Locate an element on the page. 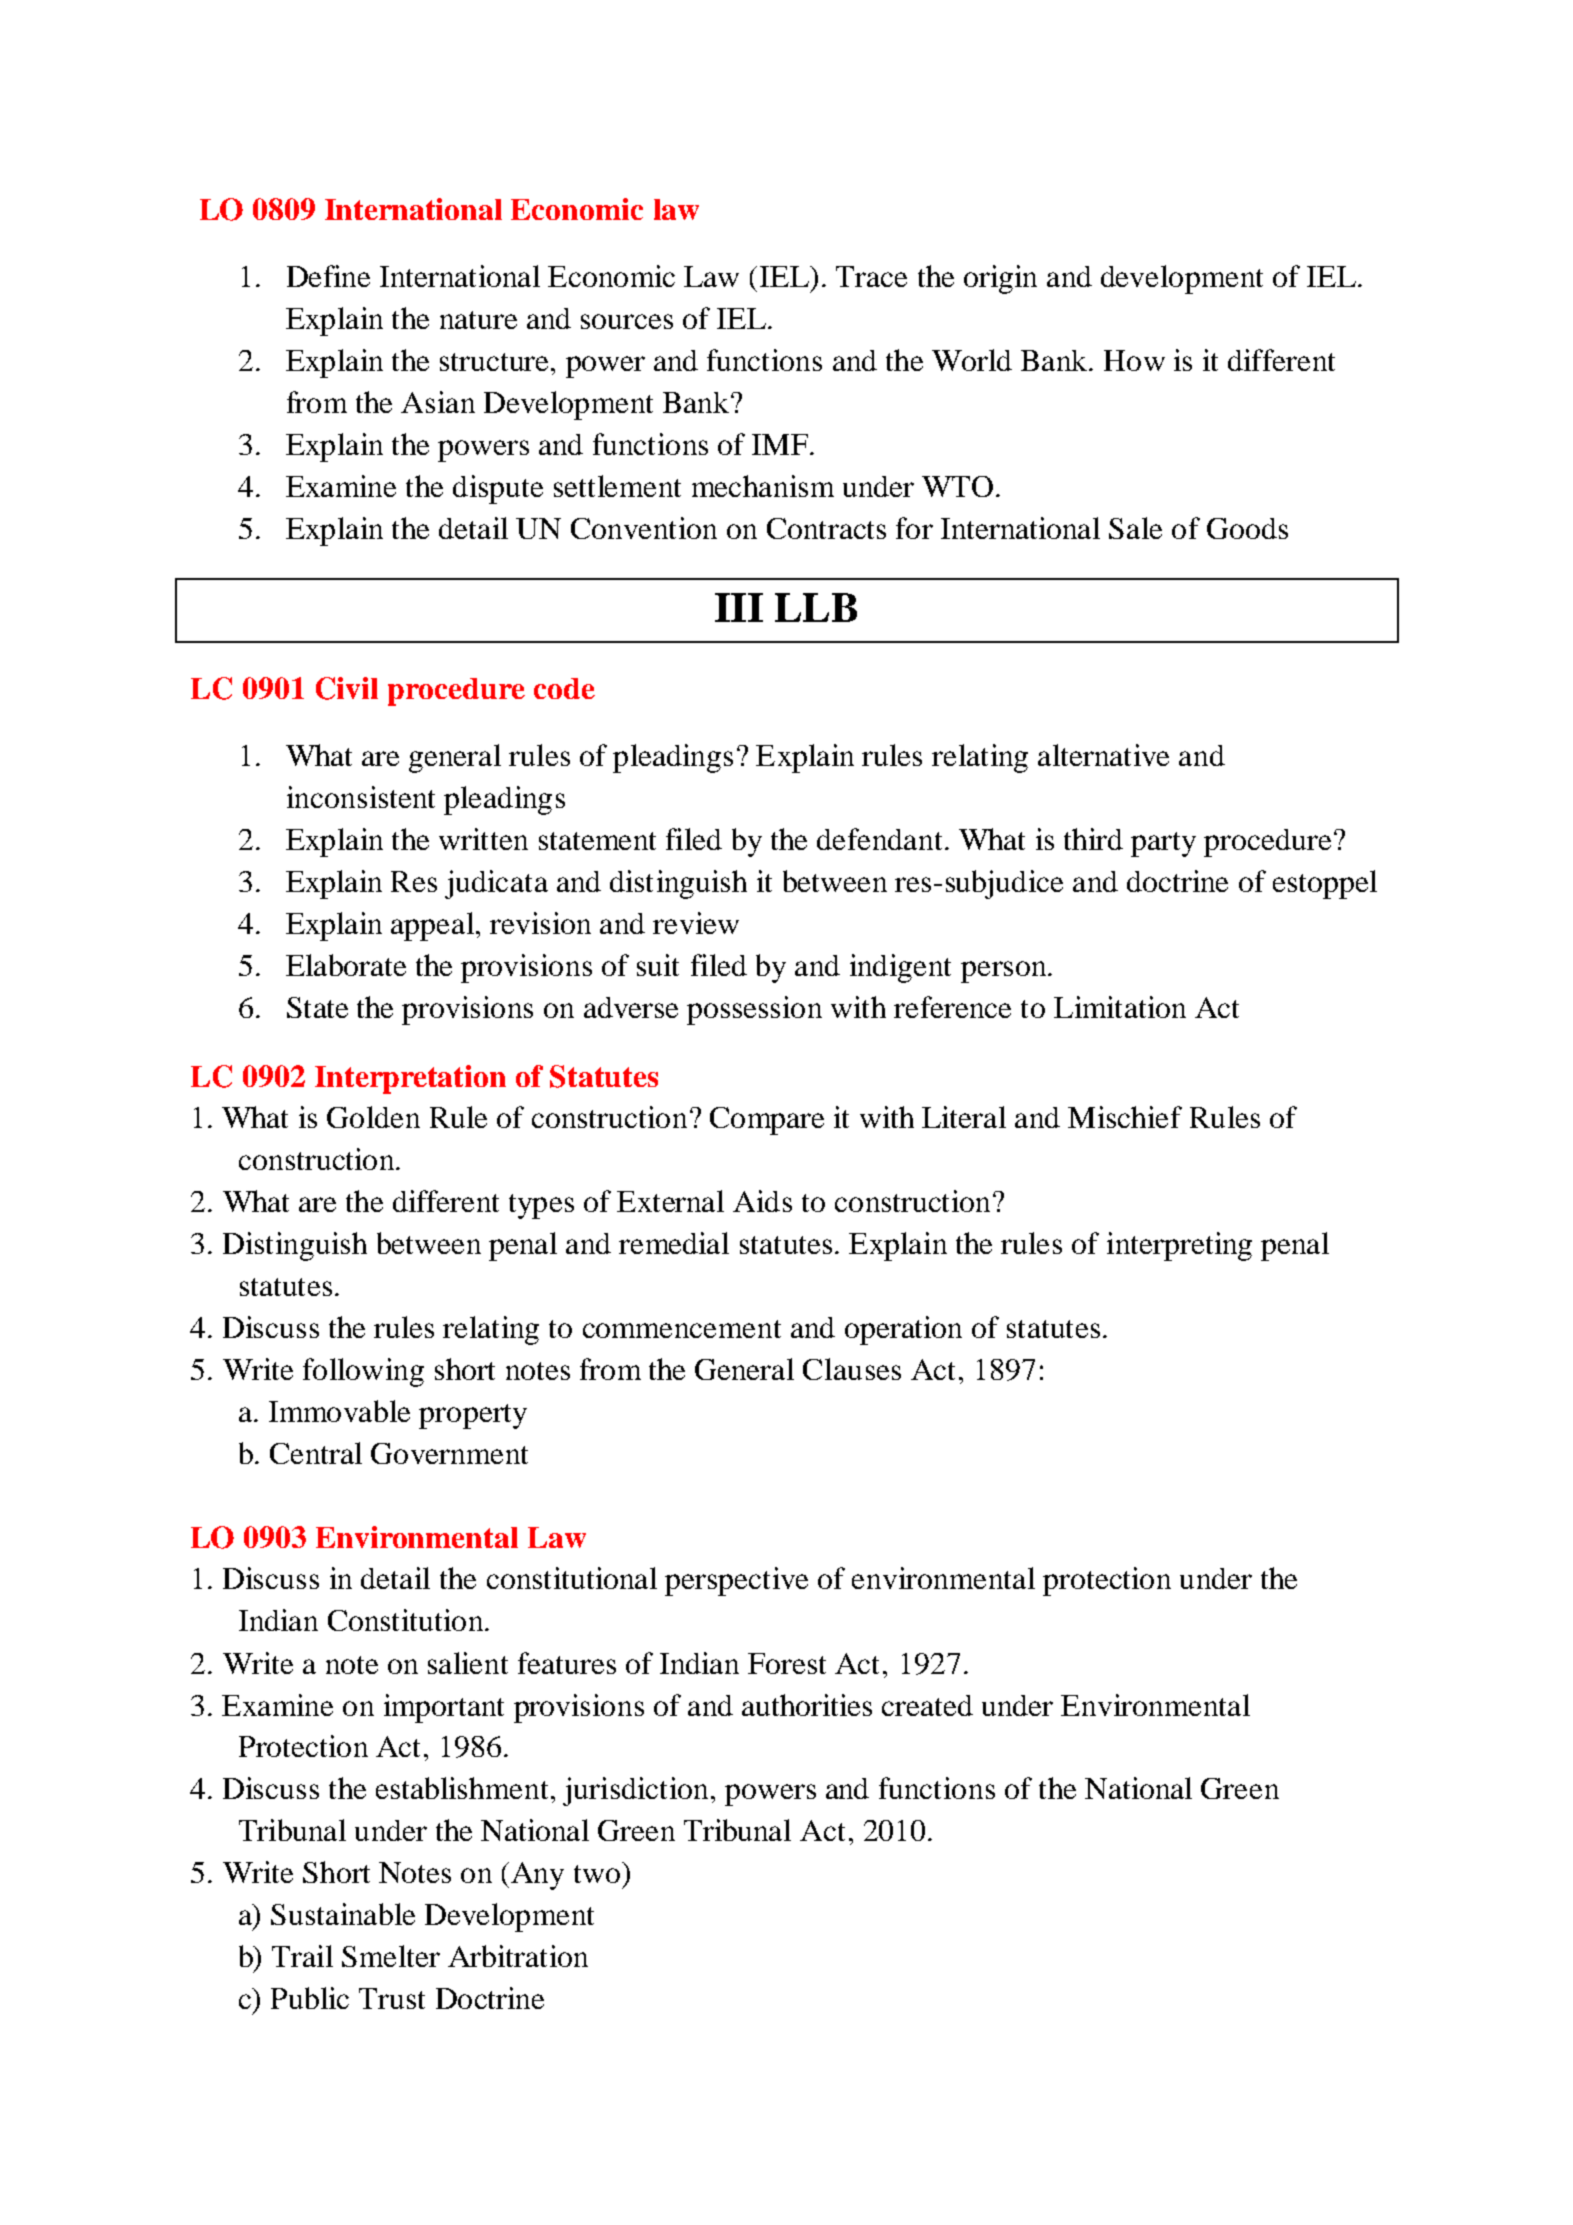  Golden is located at coordinates (373, 1117).
